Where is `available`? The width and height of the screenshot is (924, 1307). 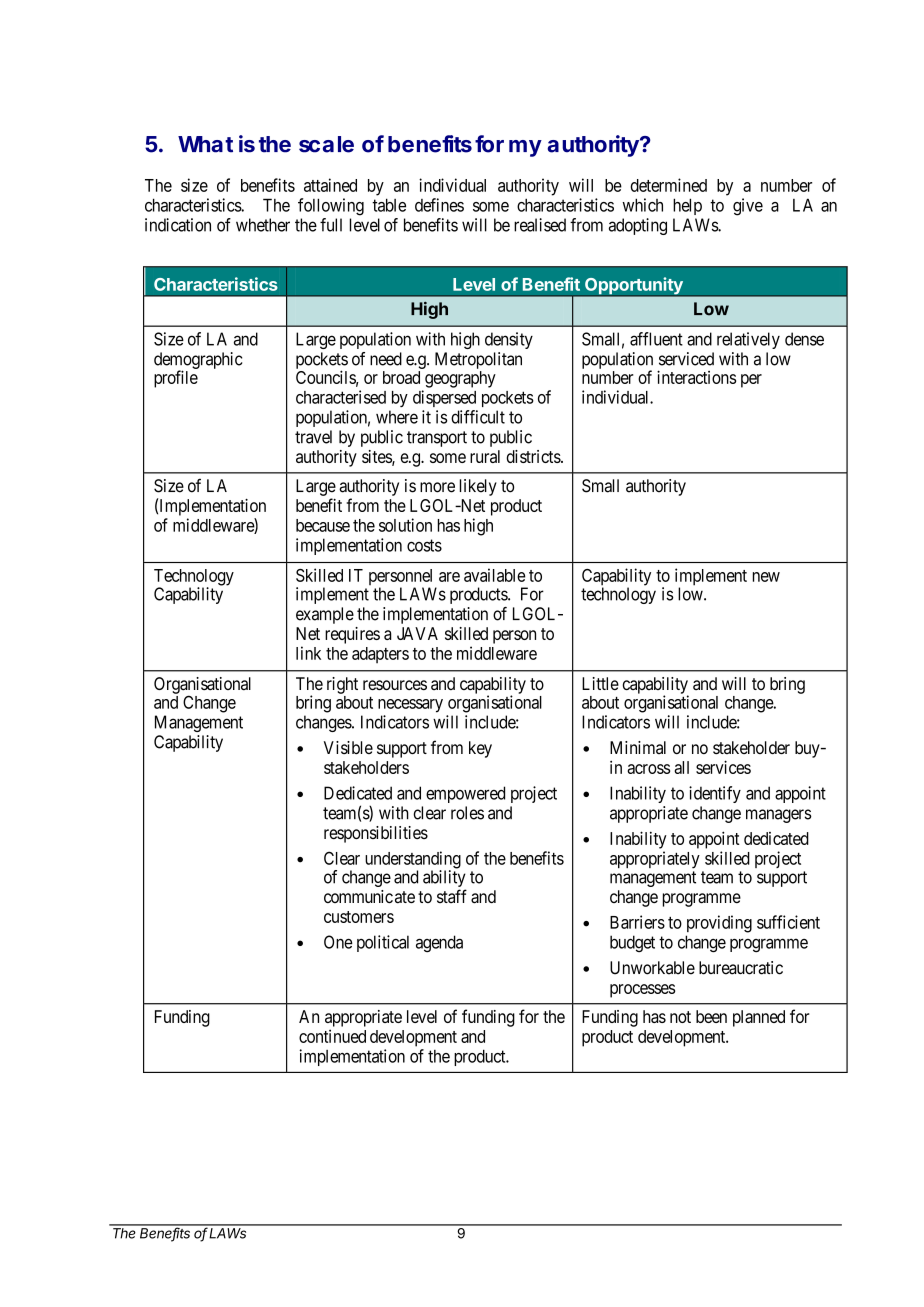
available is located at coordinates (495, 575).
